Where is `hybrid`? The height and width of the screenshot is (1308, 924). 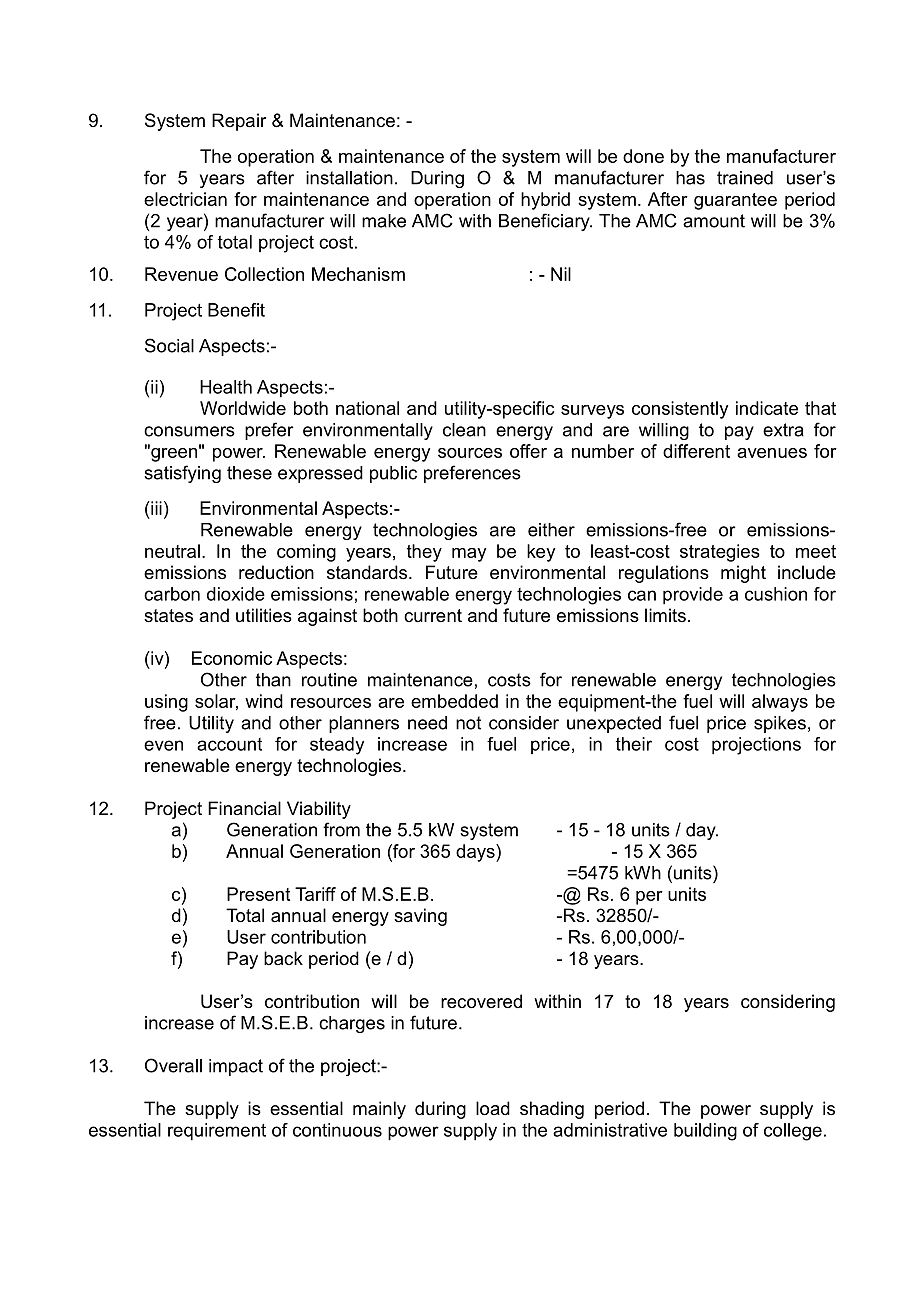
hybrid is located at coordinates (545, 201).
